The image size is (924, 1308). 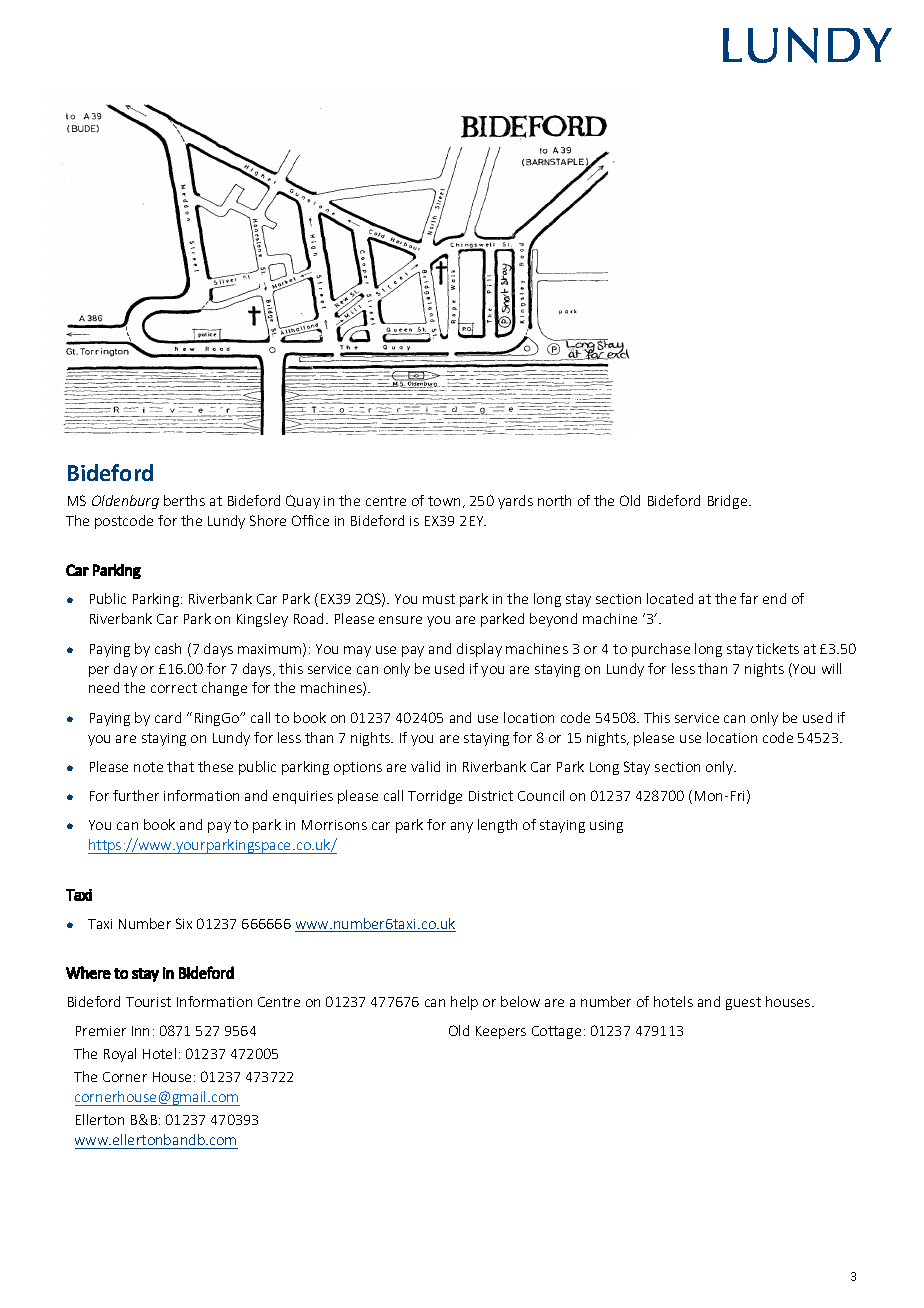 I want to click on that, so click(x=180, y=766).
